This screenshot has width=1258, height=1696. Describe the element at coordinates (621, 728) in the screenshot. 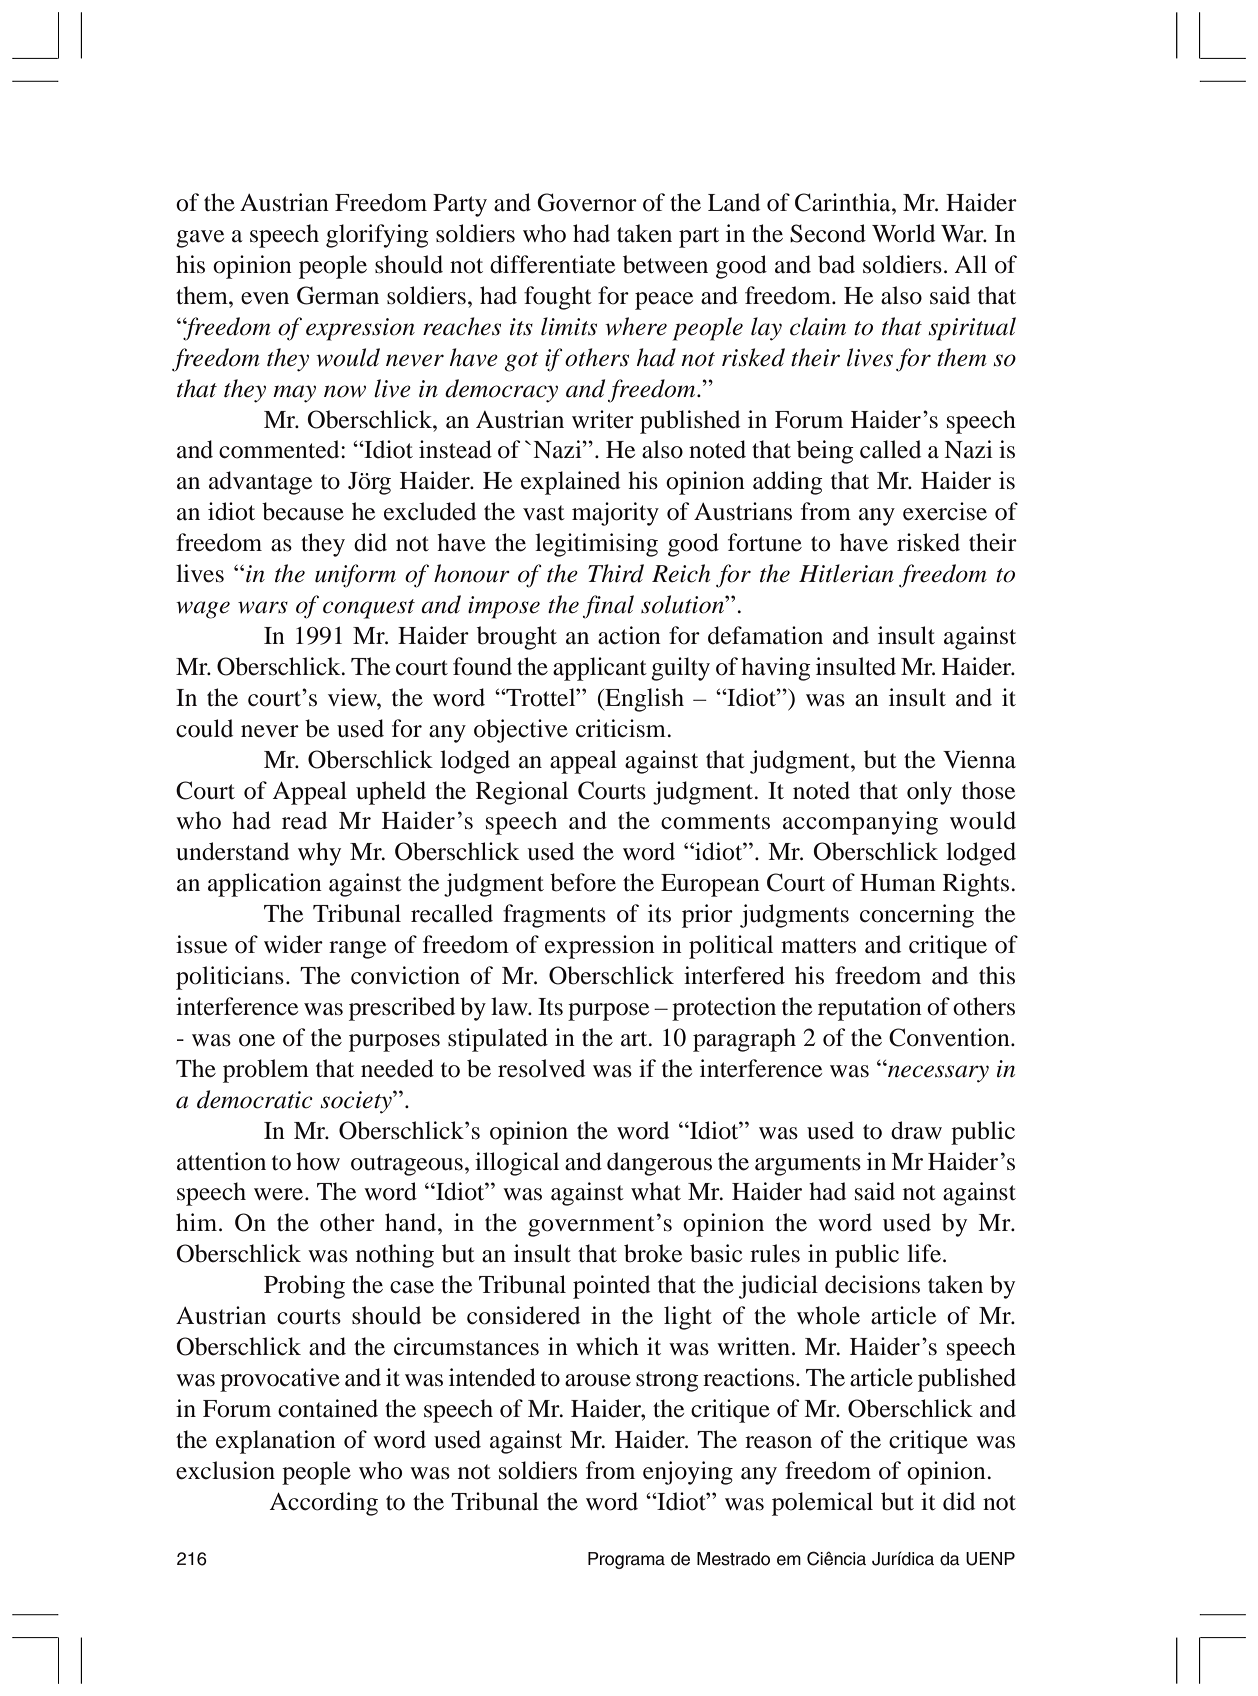

I see `criticism` at that location.
